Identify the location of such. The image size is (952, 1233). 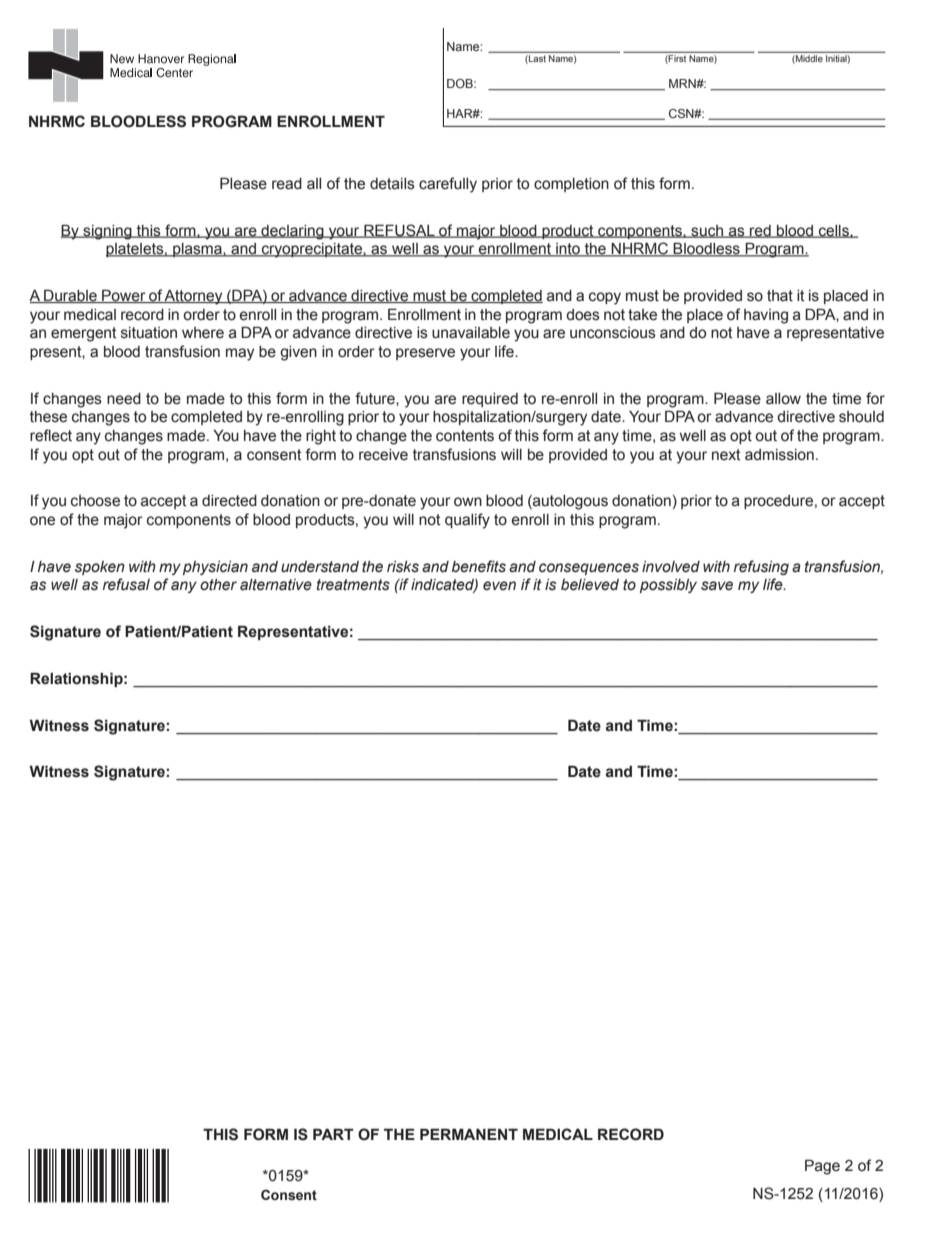
(707, 231).
